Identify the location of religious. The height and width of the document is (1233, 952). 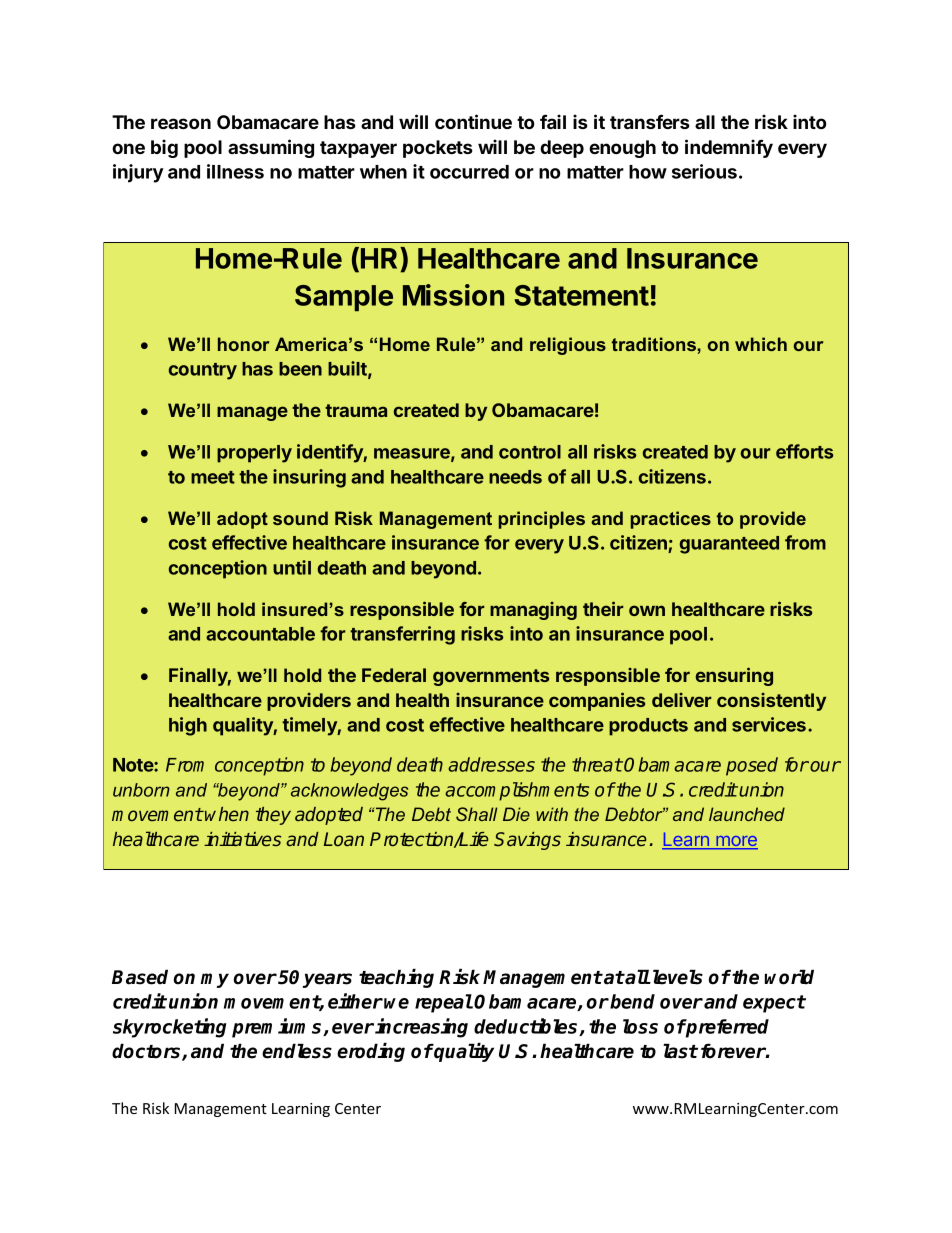
(568, 346).
